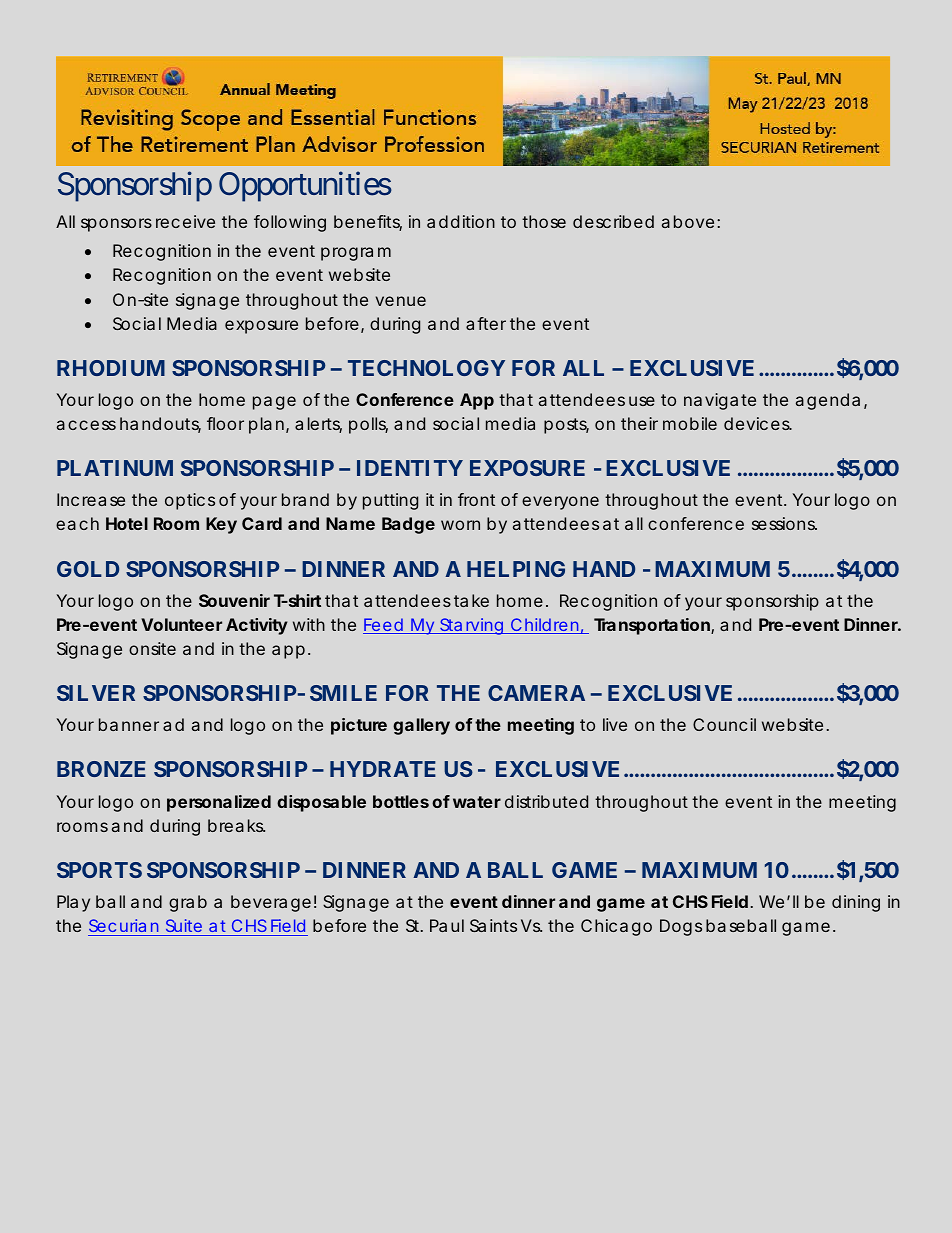 The height and width of the image is (1233, 952). I want to click on CAMERA, so click(536, 693).
